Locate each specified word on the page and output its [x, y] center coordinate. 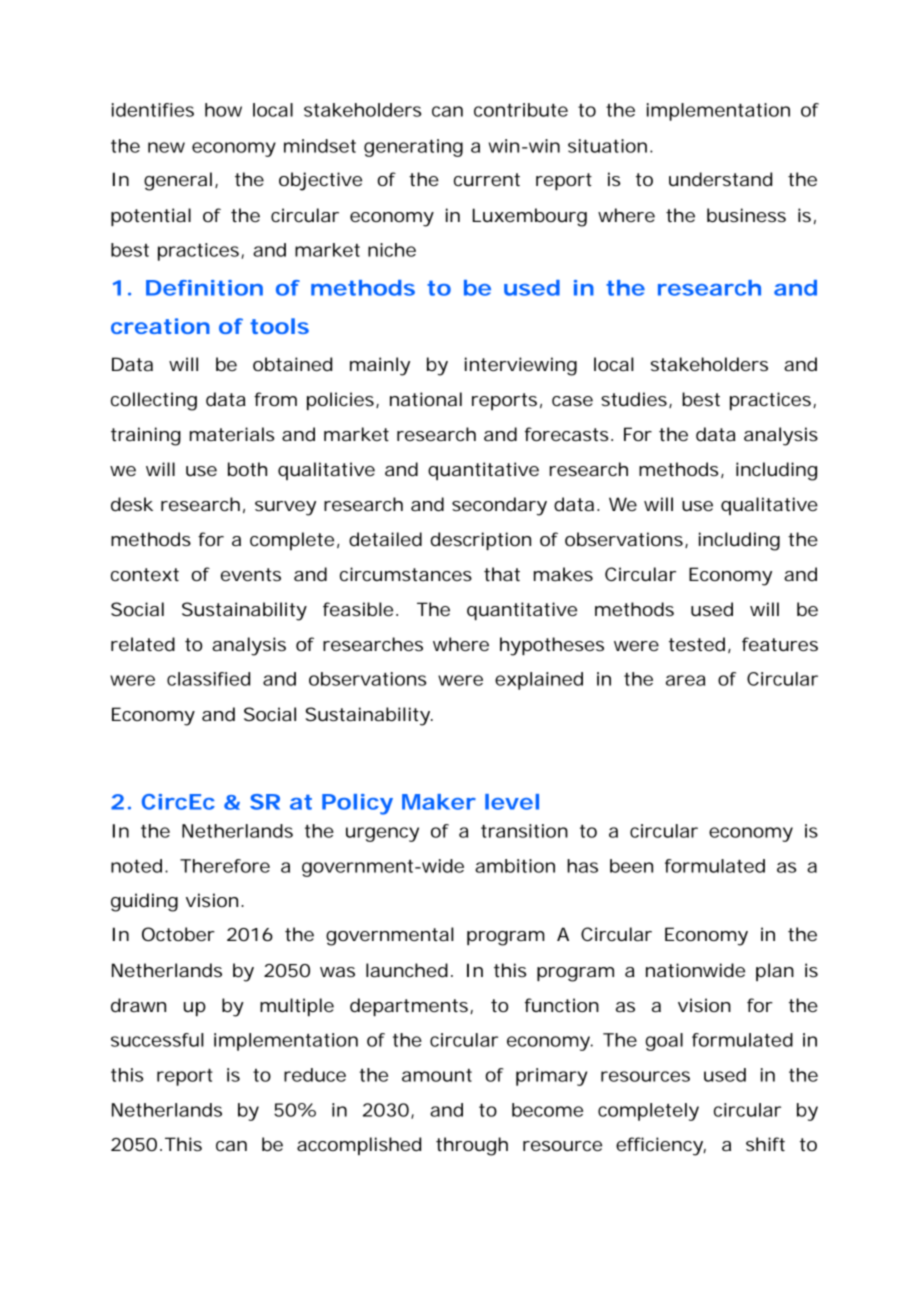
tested [699, 645]
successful [157, 1040]
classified [208, 679]
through [472, 1146]
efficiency [661, 1146]
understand [720, 179]
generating [413, 148]
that [502, 574]
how [223, 110]
